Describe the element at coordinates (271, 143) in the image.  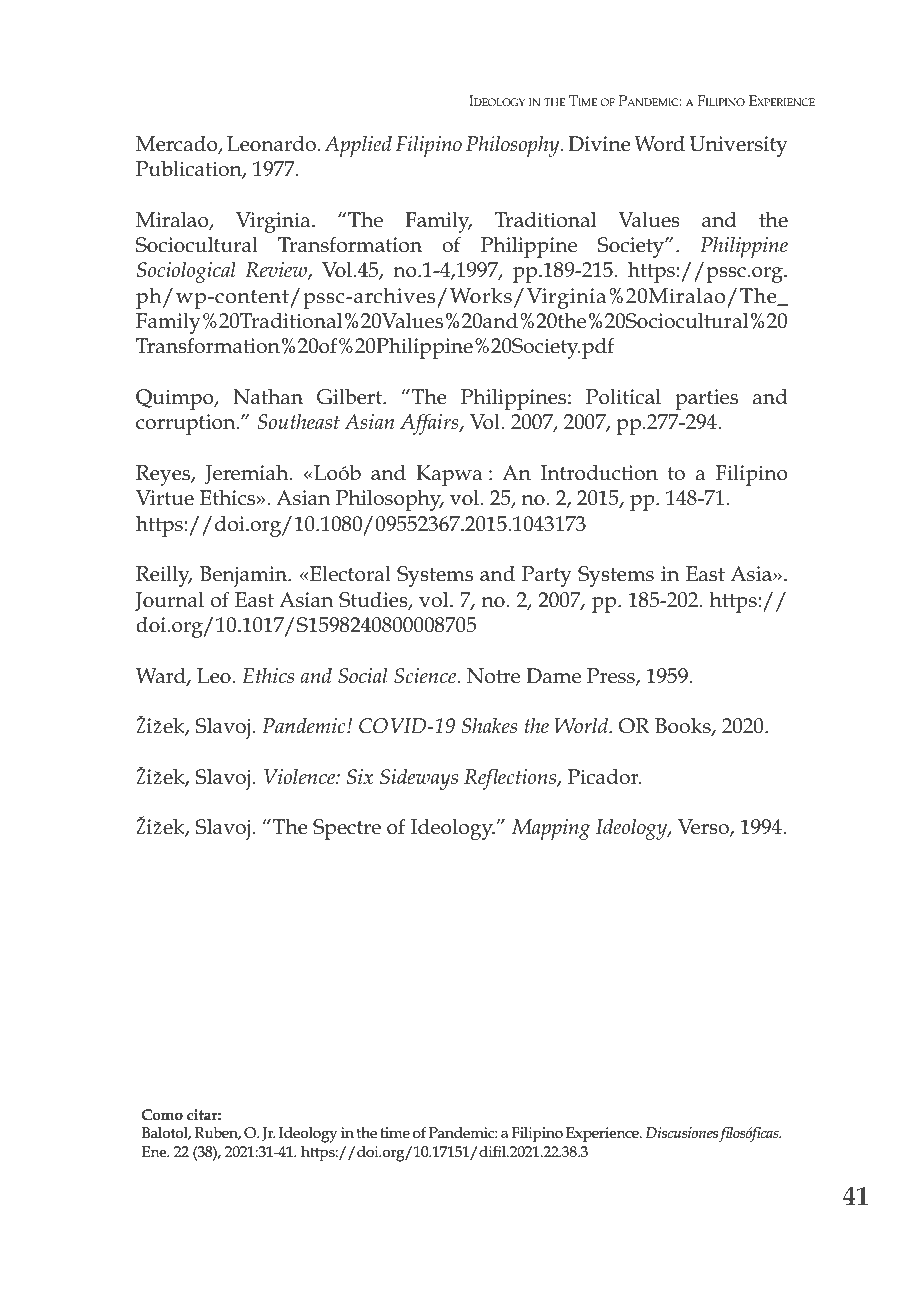
I see `Leonardo` at that location.
